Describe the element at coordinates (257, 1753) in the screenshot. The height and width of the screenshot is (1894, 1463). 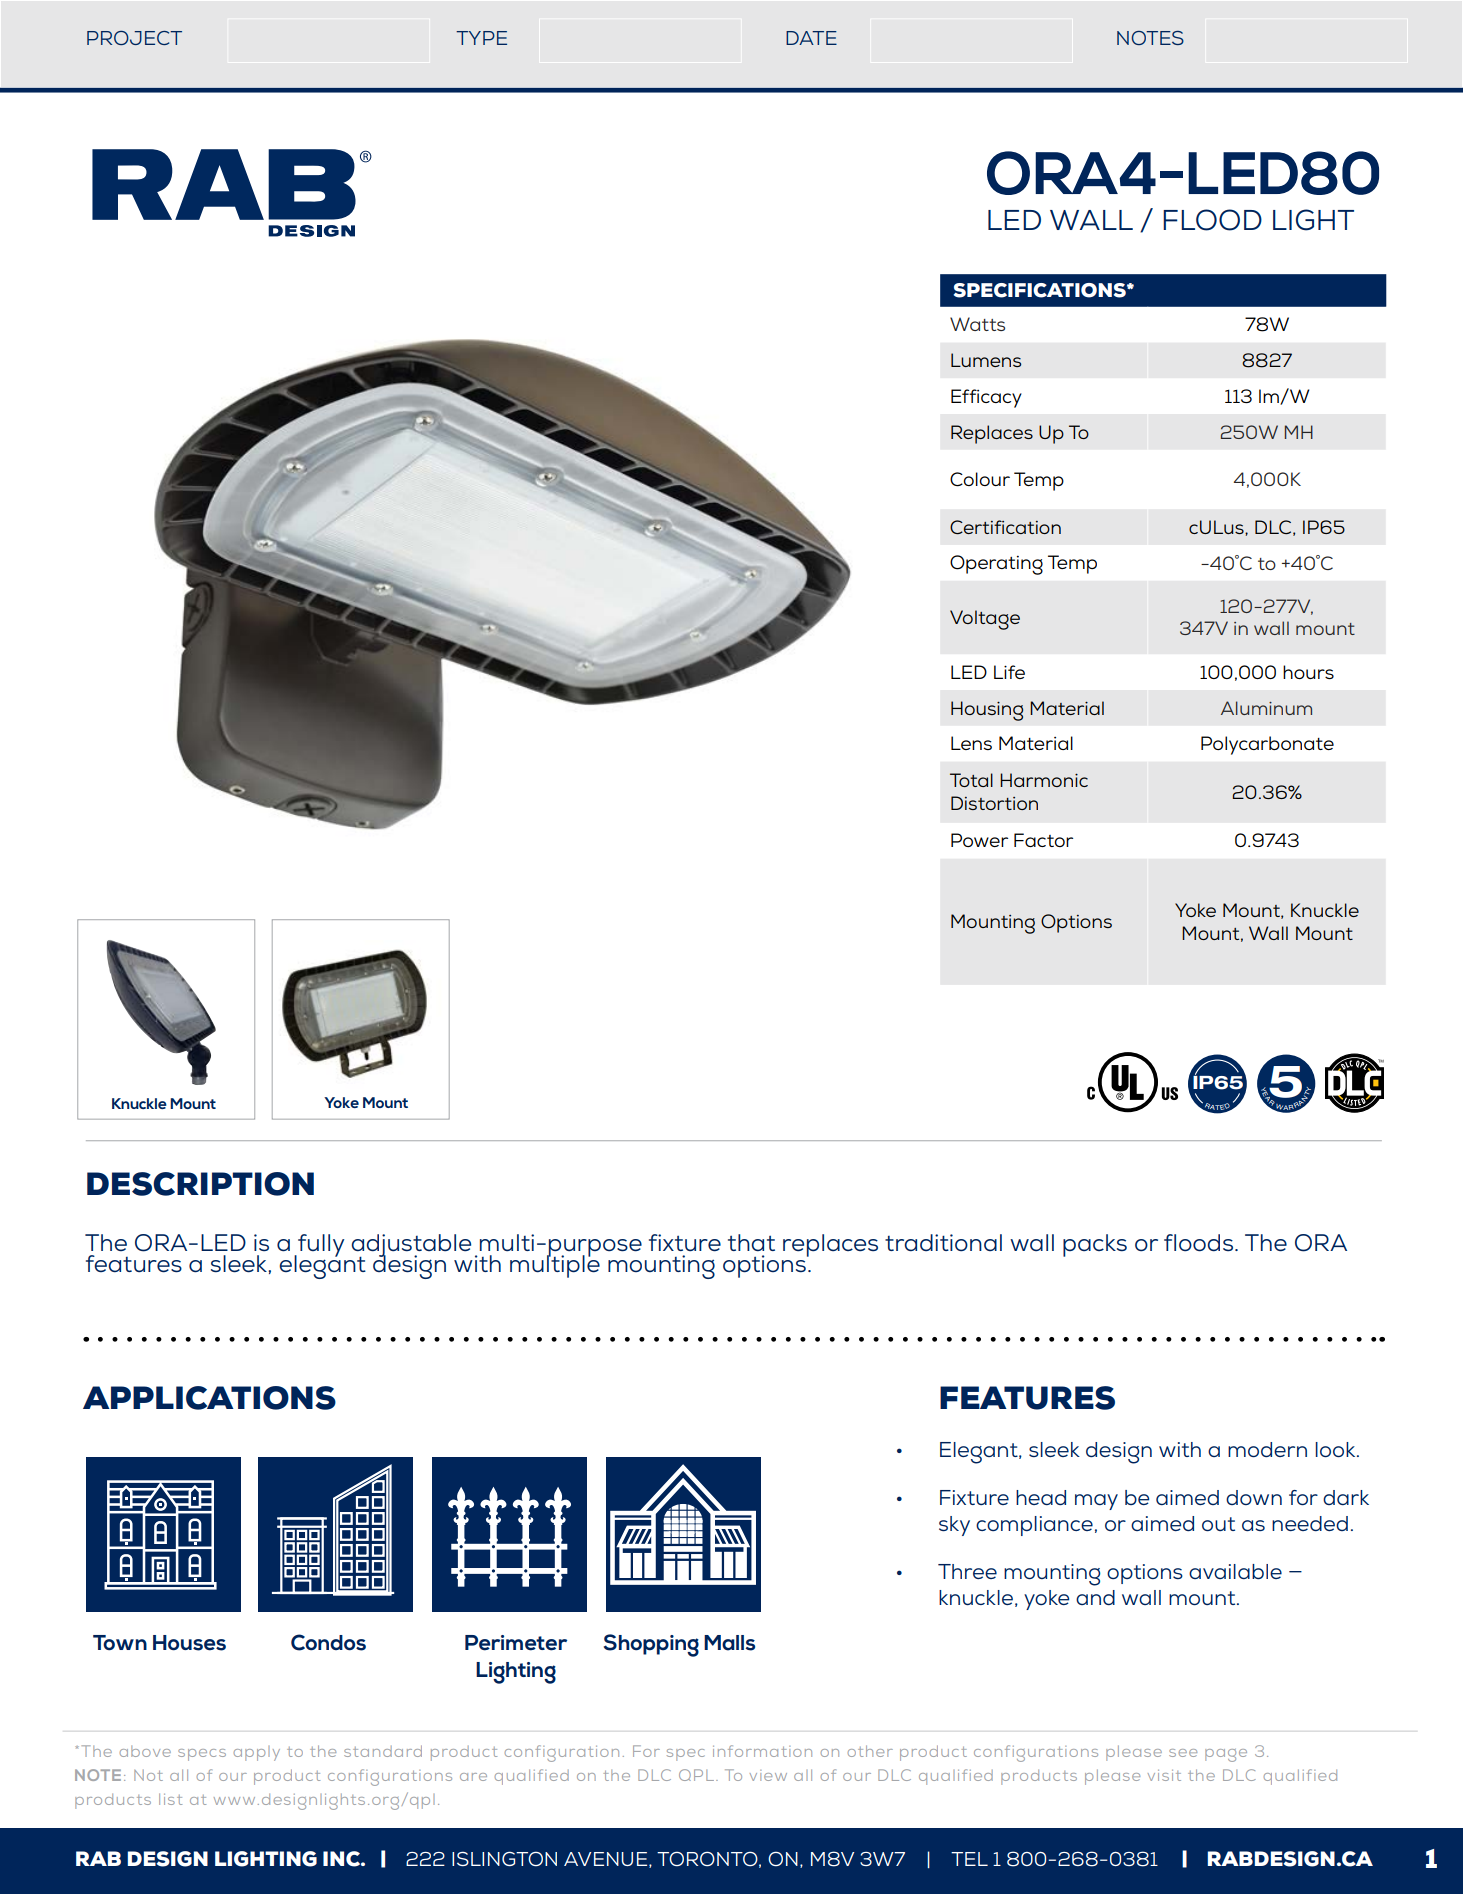
I see `apply` at that location.
